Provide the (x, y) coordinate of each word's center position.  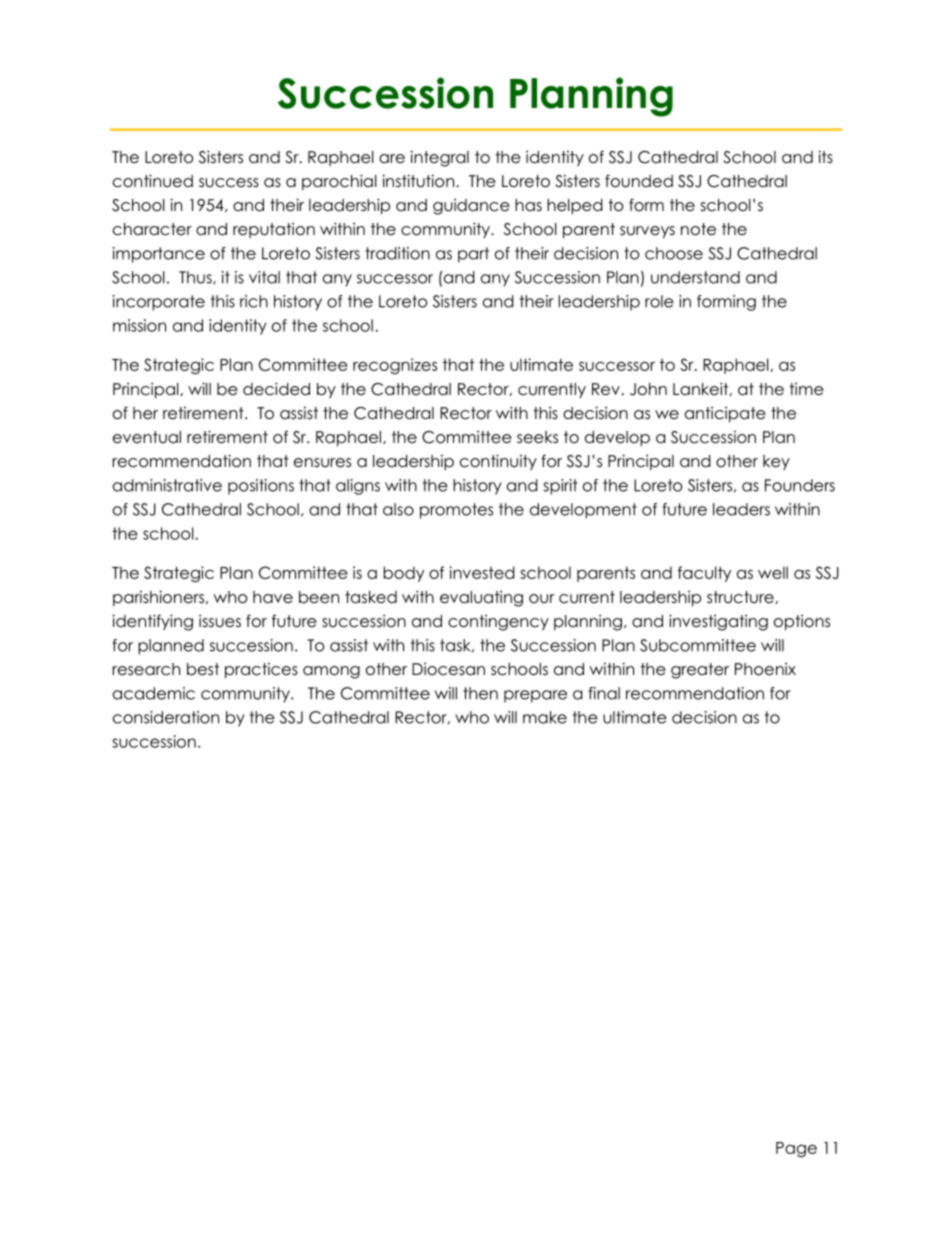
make (545, 717)
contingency (498, 622)
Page (796, 1149)
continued (153, 181)
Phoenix (765, 669)
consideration (166, 717)
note (698, 229)
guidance (471, 206)
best (203, 669)
